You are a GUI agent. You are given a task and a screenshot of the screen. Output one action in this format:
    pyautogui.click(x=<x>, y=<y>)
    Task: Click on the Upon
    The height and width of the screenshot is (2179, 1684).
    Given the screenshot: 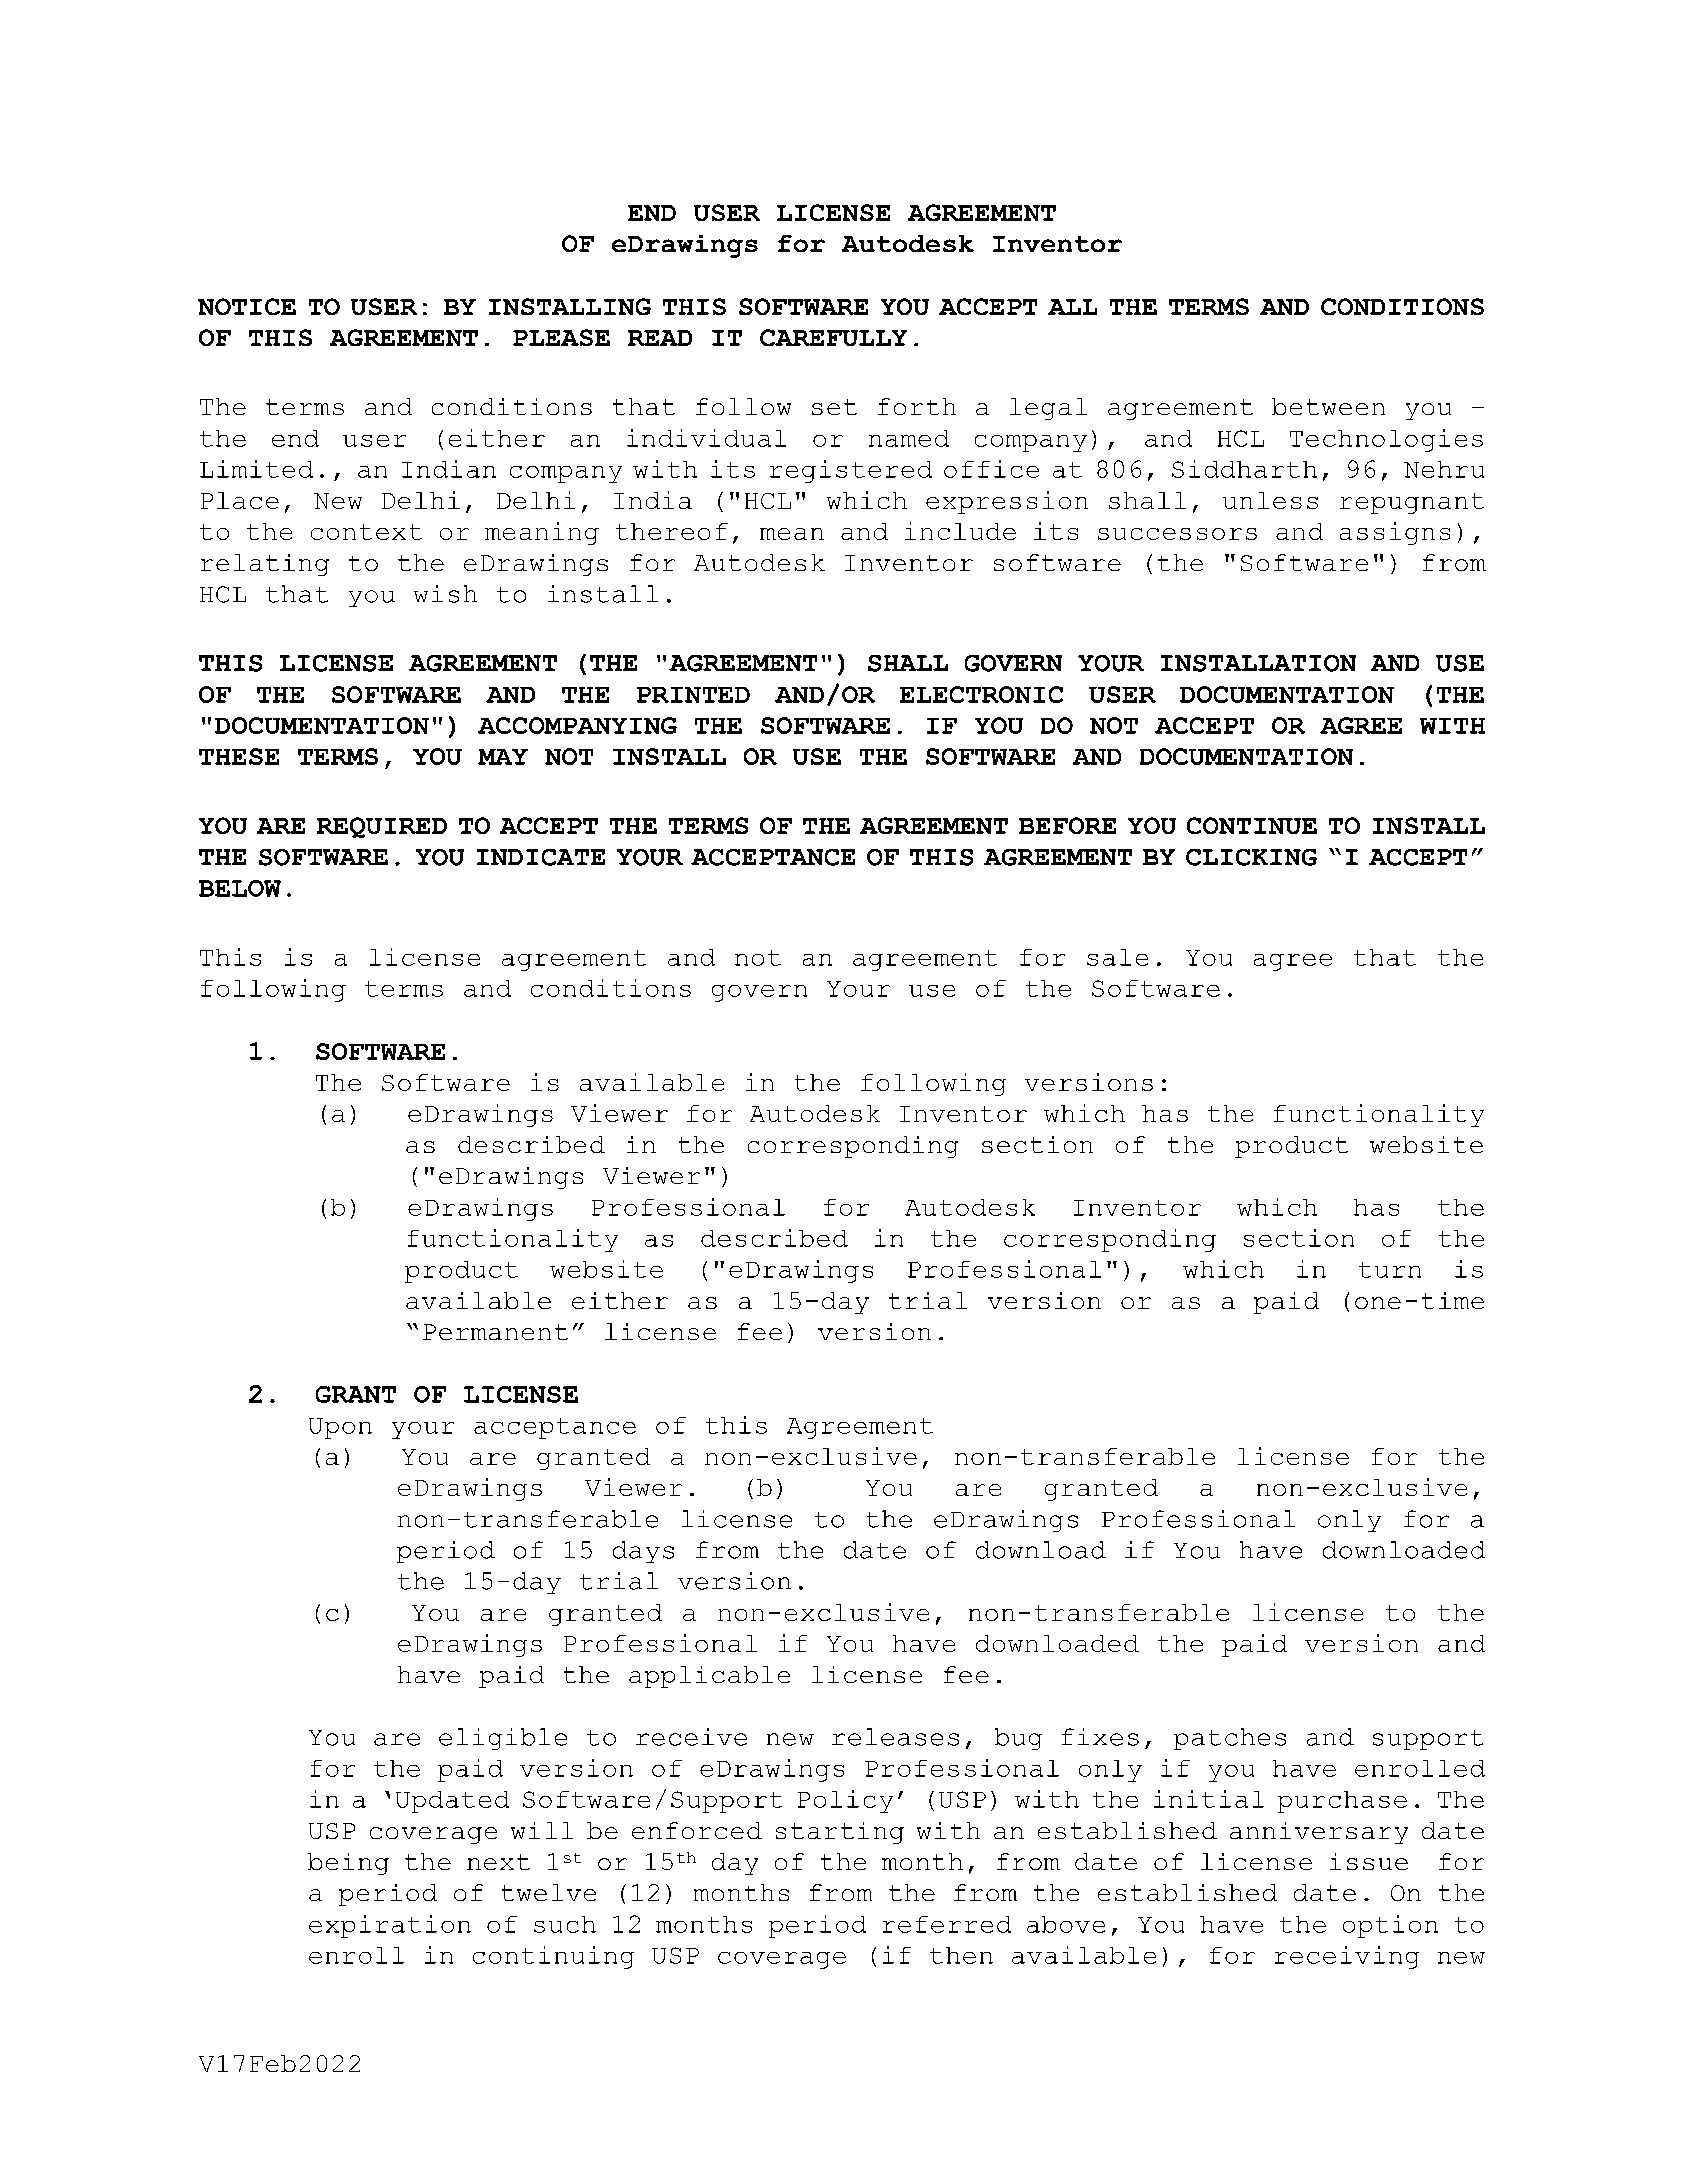 What is the action you would take?
    pyautogui.click(x=340, y=1428)
